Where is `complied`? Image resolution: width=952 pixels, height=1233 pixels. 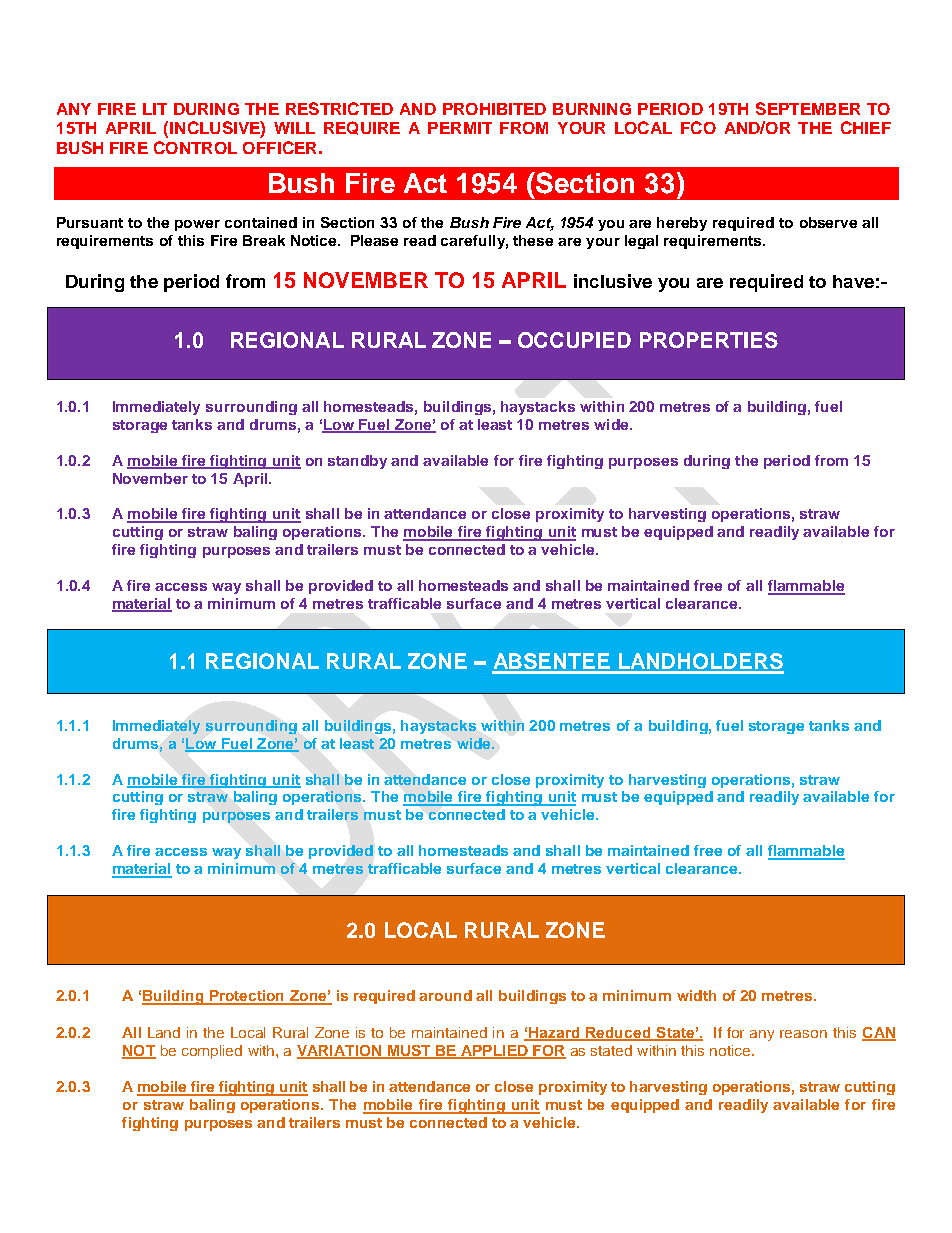
complied is located at coordinates (212, 1052).
